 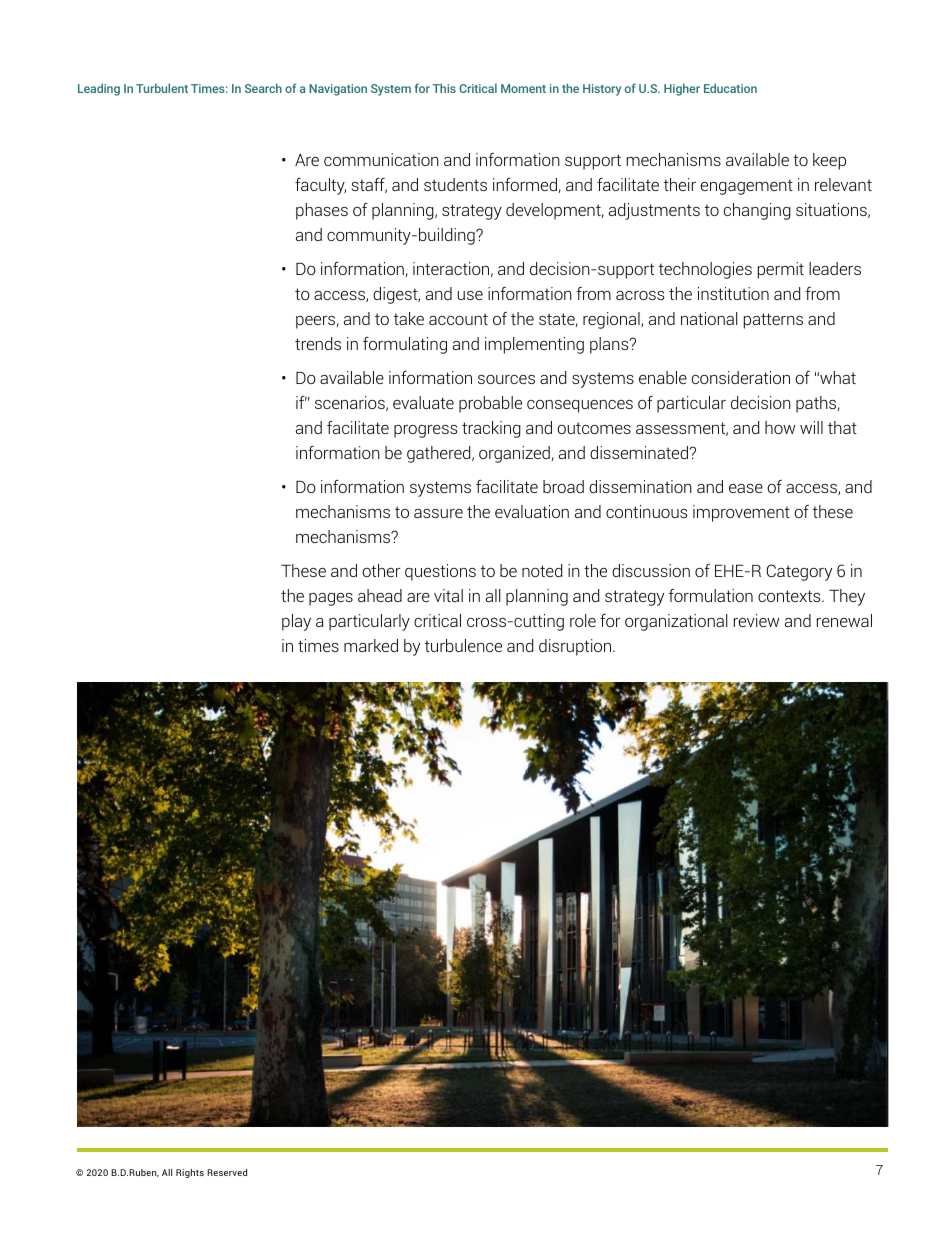 I want to click on disruption, so click(x=576, y=647).
